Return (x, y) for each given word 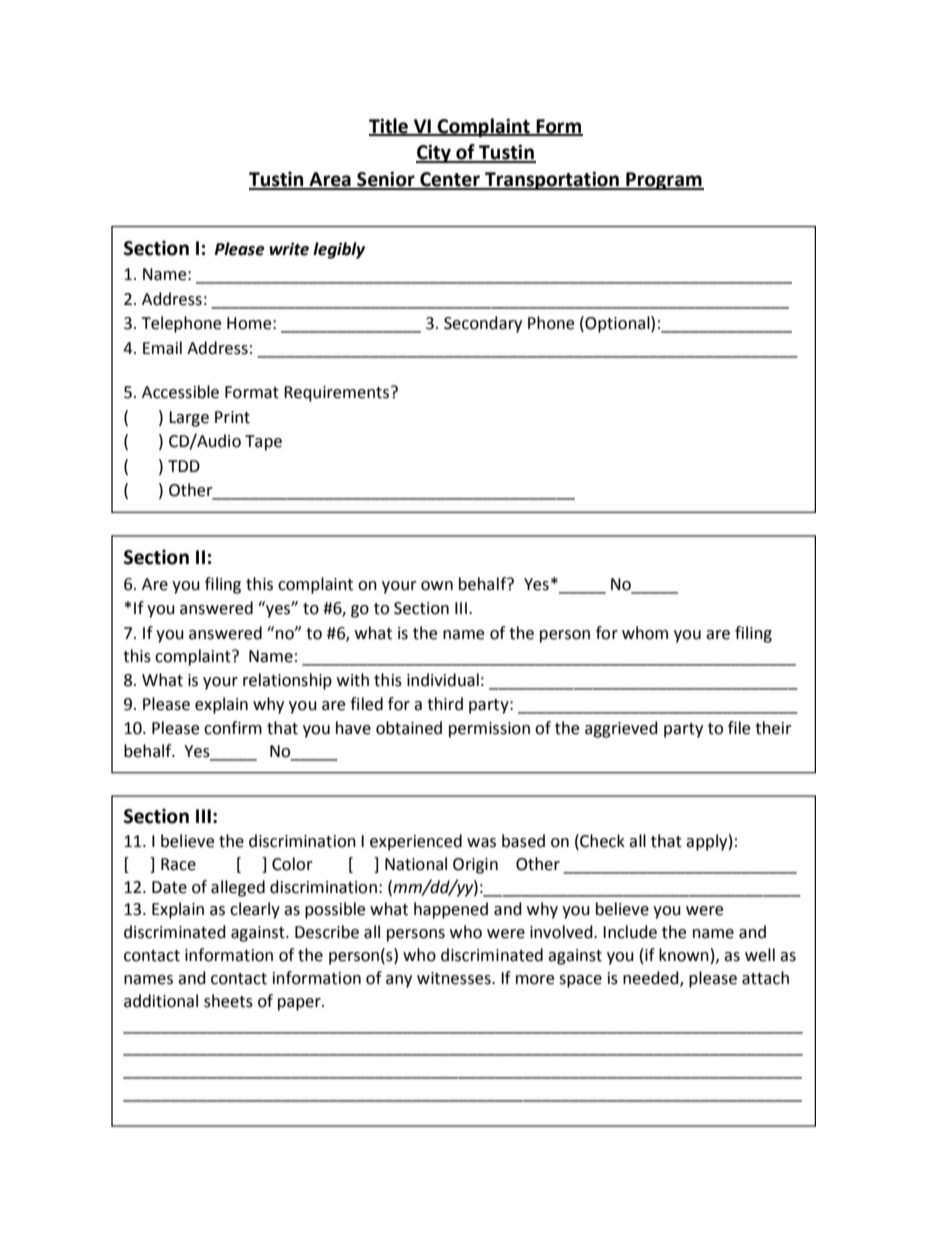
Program (664, 181)
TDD (184, 466)
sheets (228, 1001)
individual (443, 680)
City (434, 153)
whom (645, 633)
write (289, 249)
